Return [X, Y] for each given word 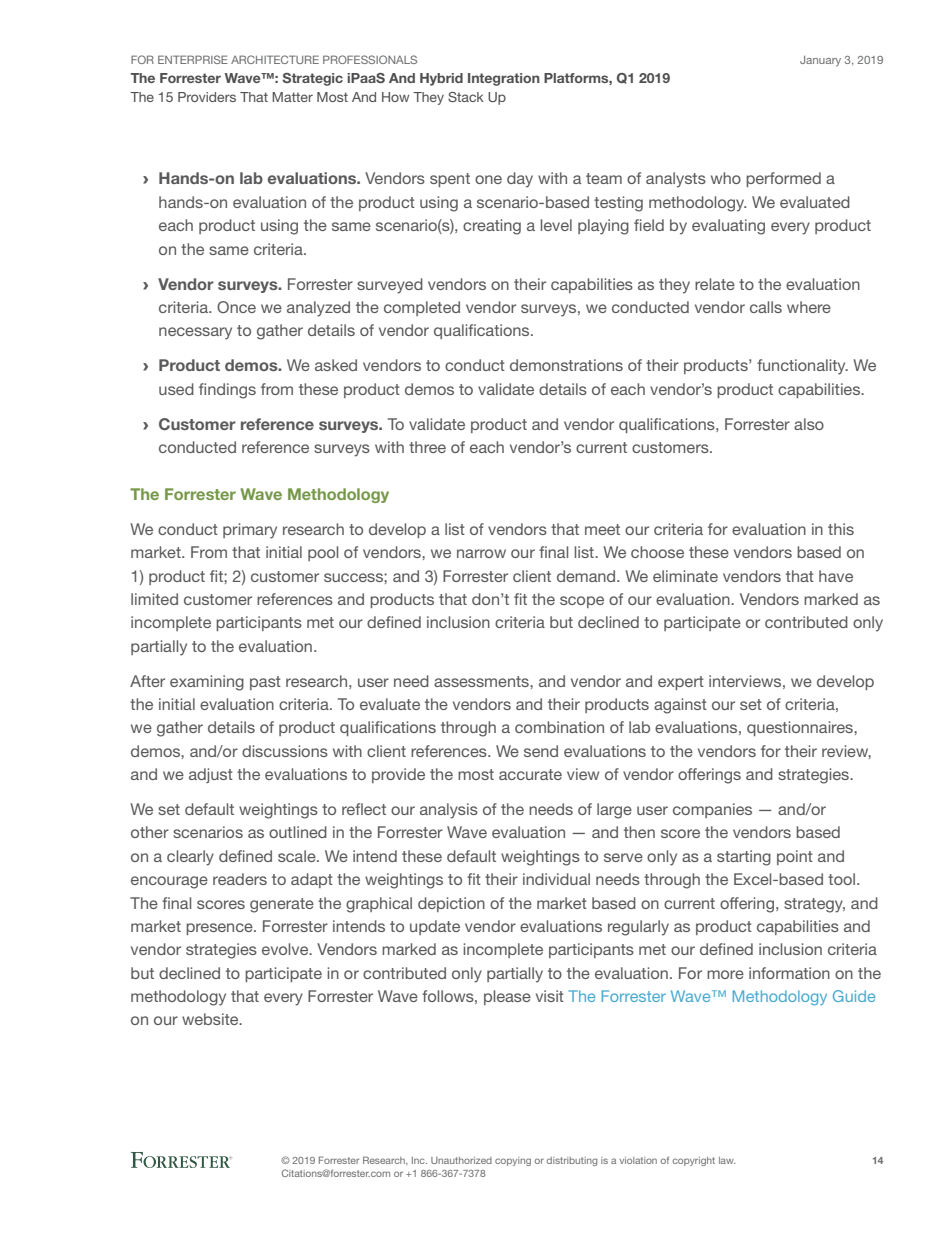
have [836, 576]
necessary [195, 333]
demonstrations [566, 365]
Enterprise [193, 59]
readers [240, 879]
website [211, 1019]
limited [154, 599]
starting [744, 858]
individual [556, 879]
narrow [481, 553]
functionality [802, 367]
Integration [504, 79]
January [820, 61]
